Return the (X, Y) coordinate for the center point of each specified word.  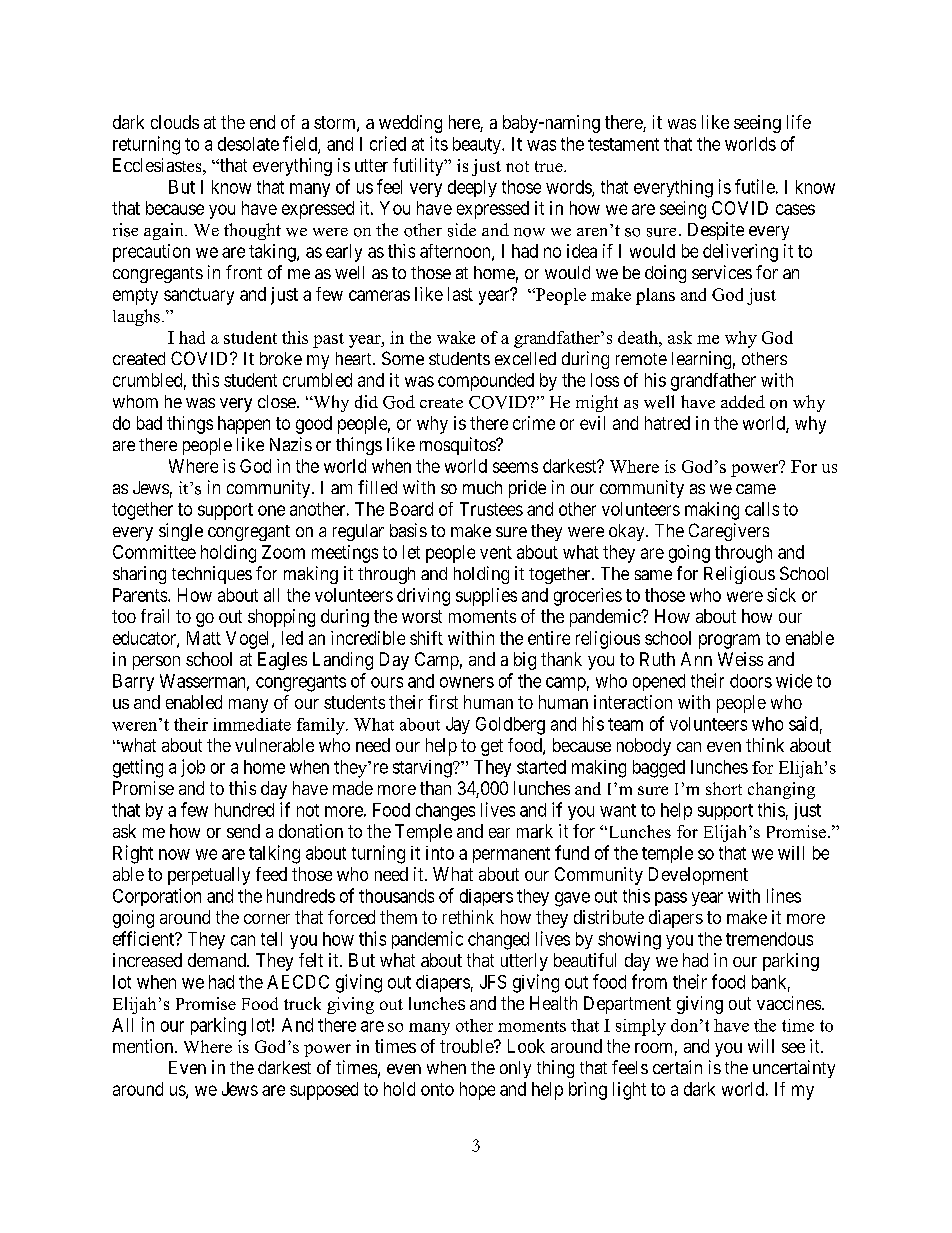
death (639, 337)
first (443, 702)
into (440, 853)
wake (456, 337)
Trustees (491, 509)
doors (751, 681)
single (181, 532)
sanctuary (199, 296)
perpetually (209, 876)
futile (755, 186)
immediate (252, 724)
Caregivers (729, 532)
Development (698, 876)
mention (143, 1046)
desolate (248, 144)
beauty (478, 145)
